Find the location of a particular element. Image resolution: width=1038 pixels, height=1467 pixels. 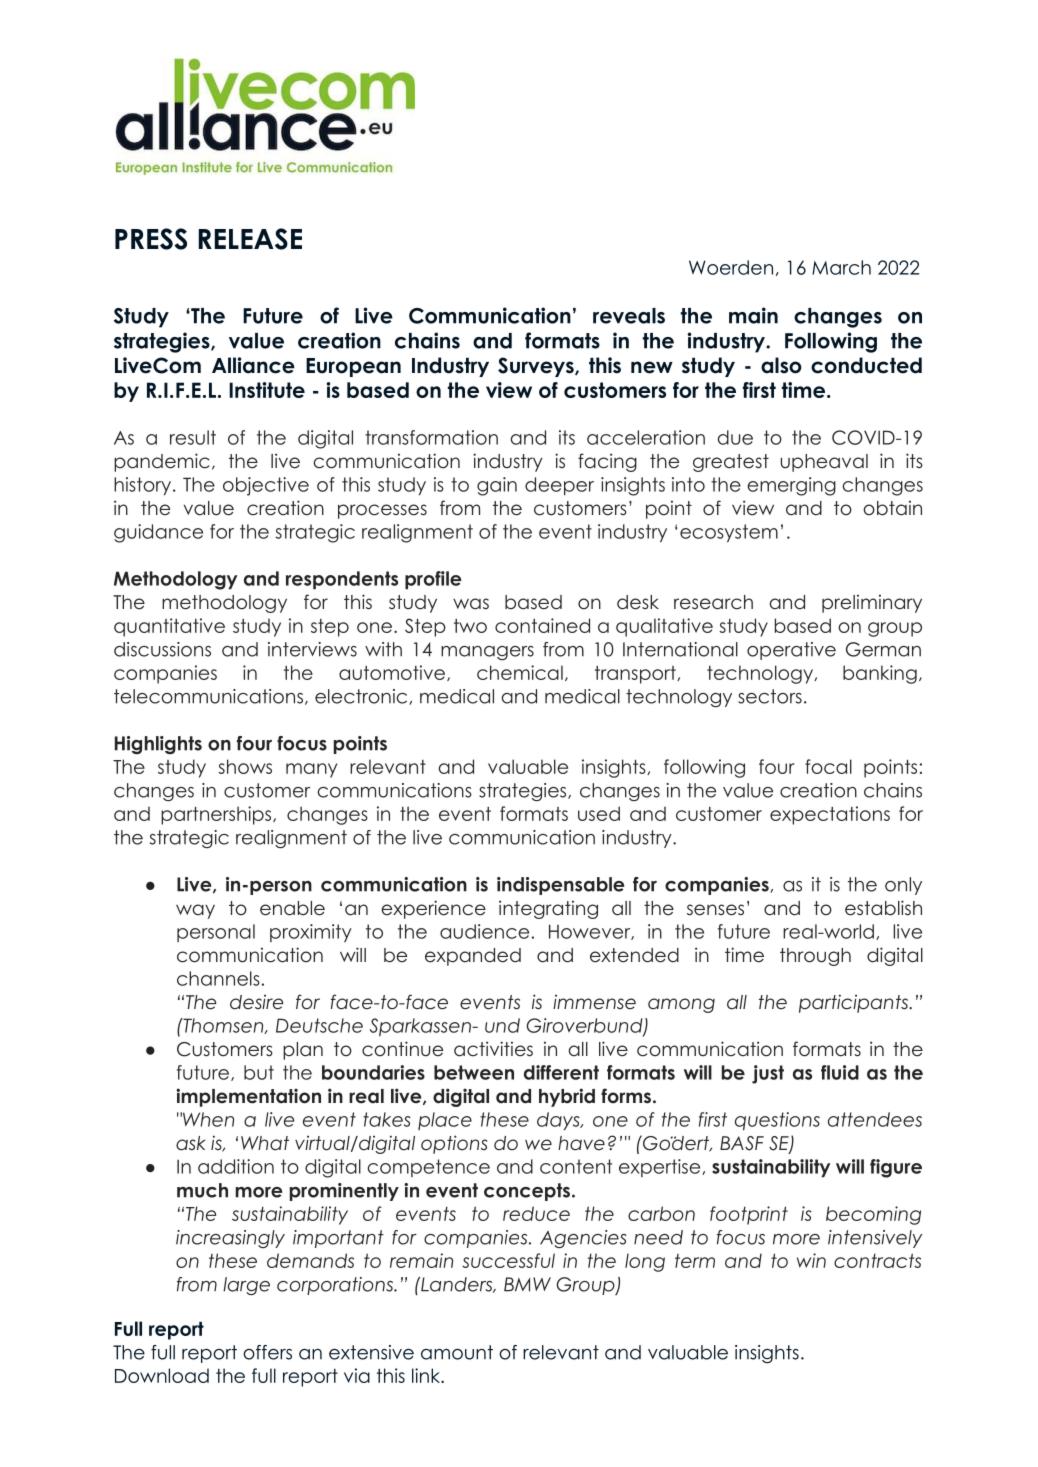

through is located at coordinates (815, 957).
